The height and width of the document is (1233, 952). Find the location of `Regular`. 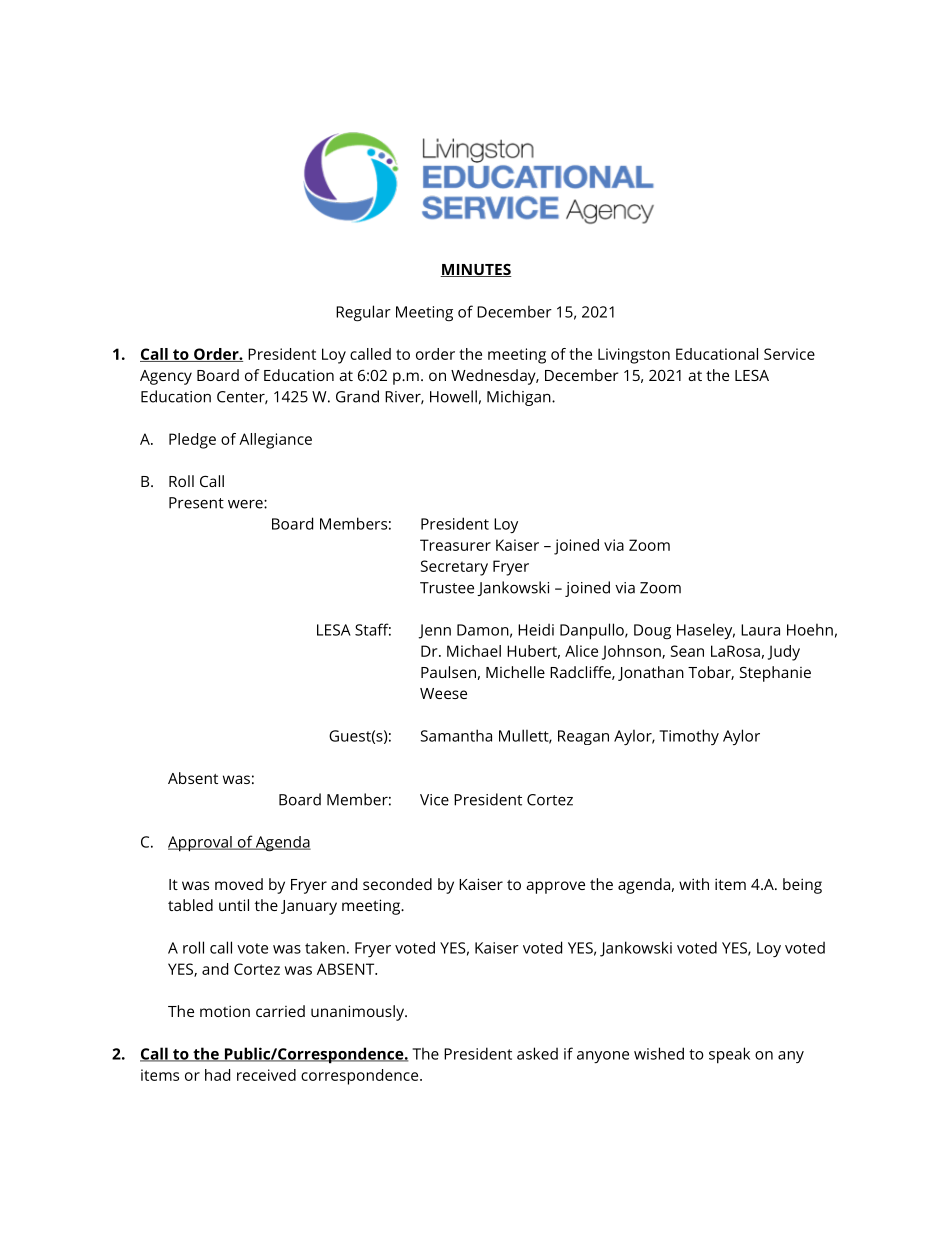

Regular is located at coordinates (363, 313).
